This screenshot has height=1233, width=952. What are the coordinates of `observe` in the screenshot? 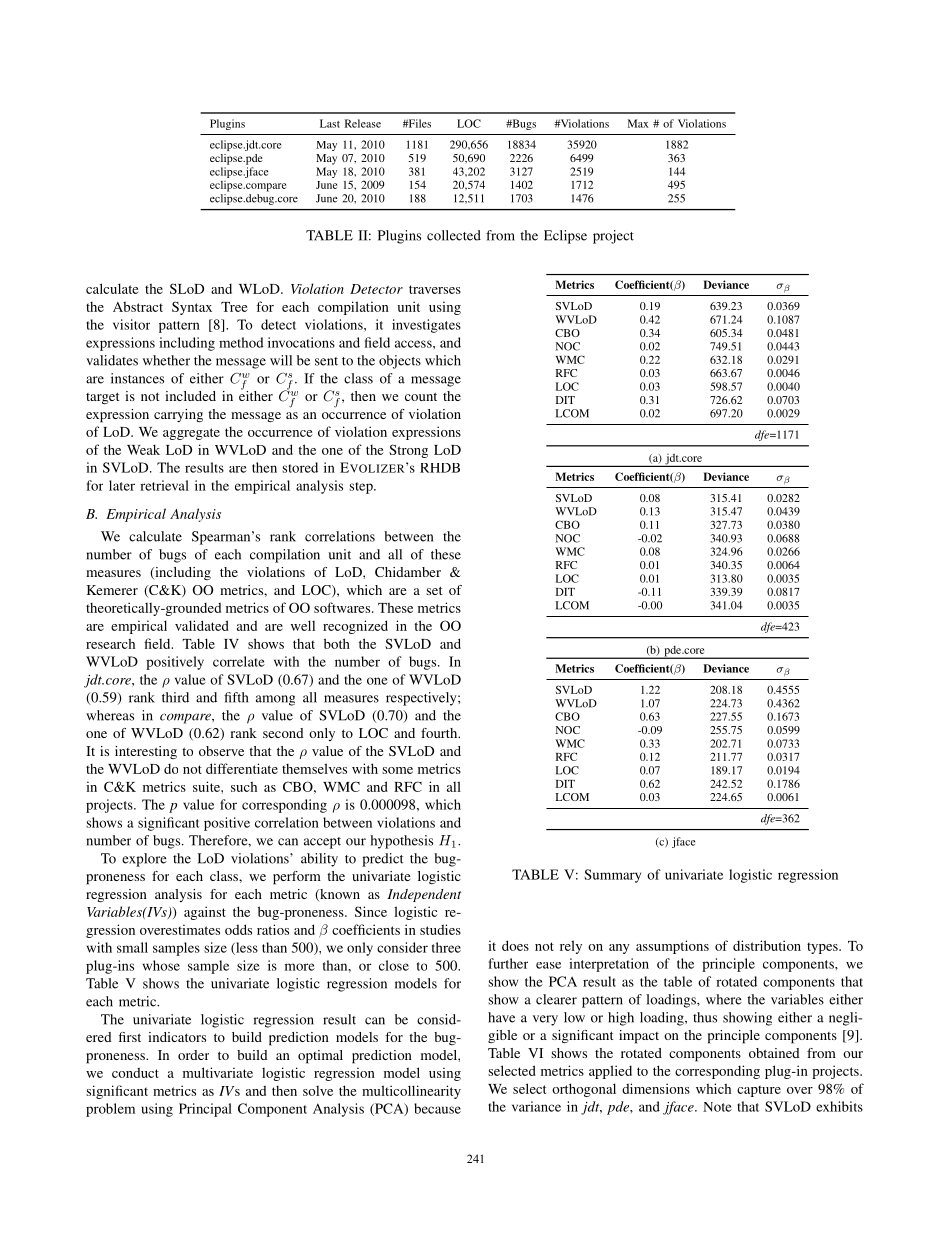 It's located at (221, 751).
